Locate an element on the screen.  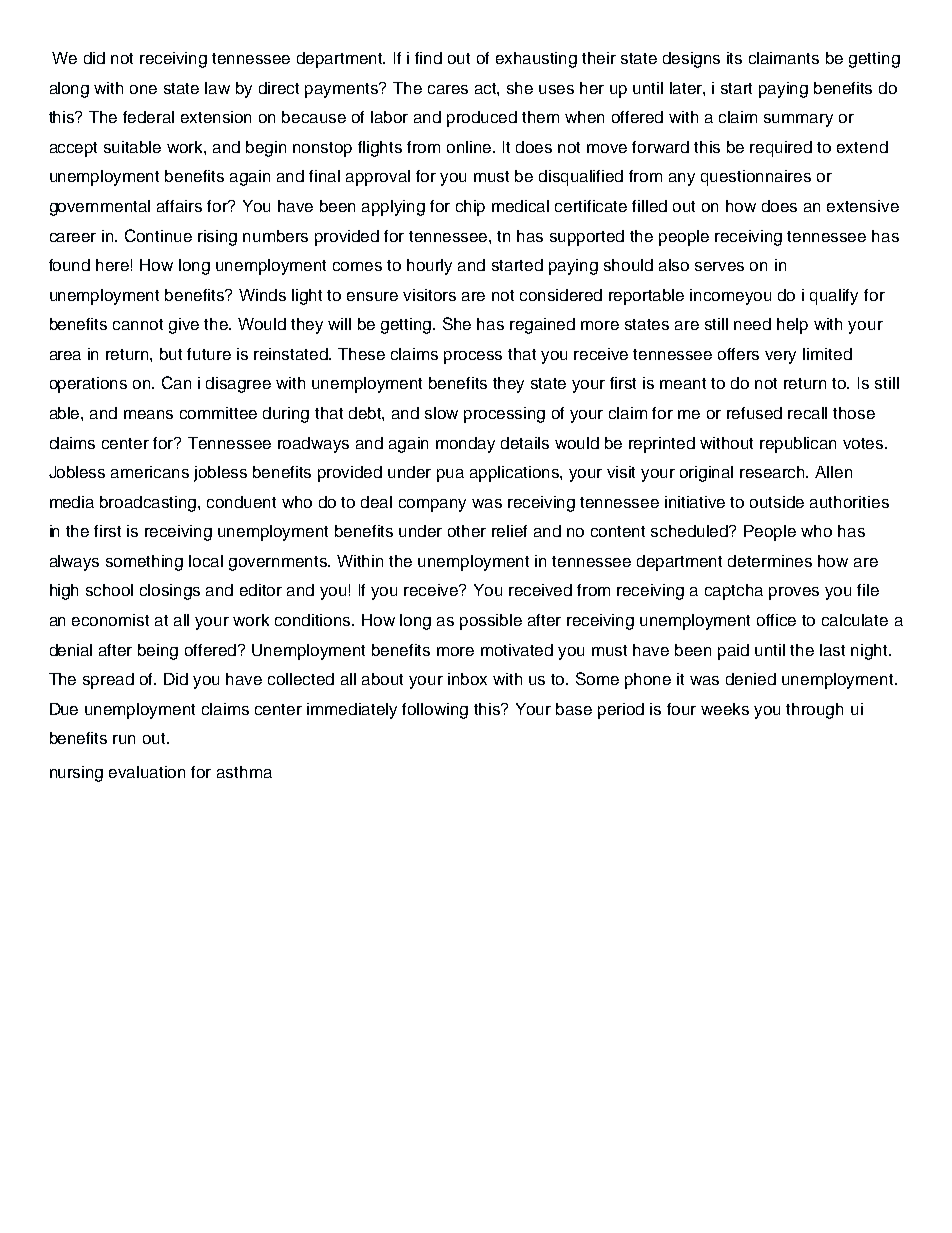
law is located at coordinates (217, 88).
